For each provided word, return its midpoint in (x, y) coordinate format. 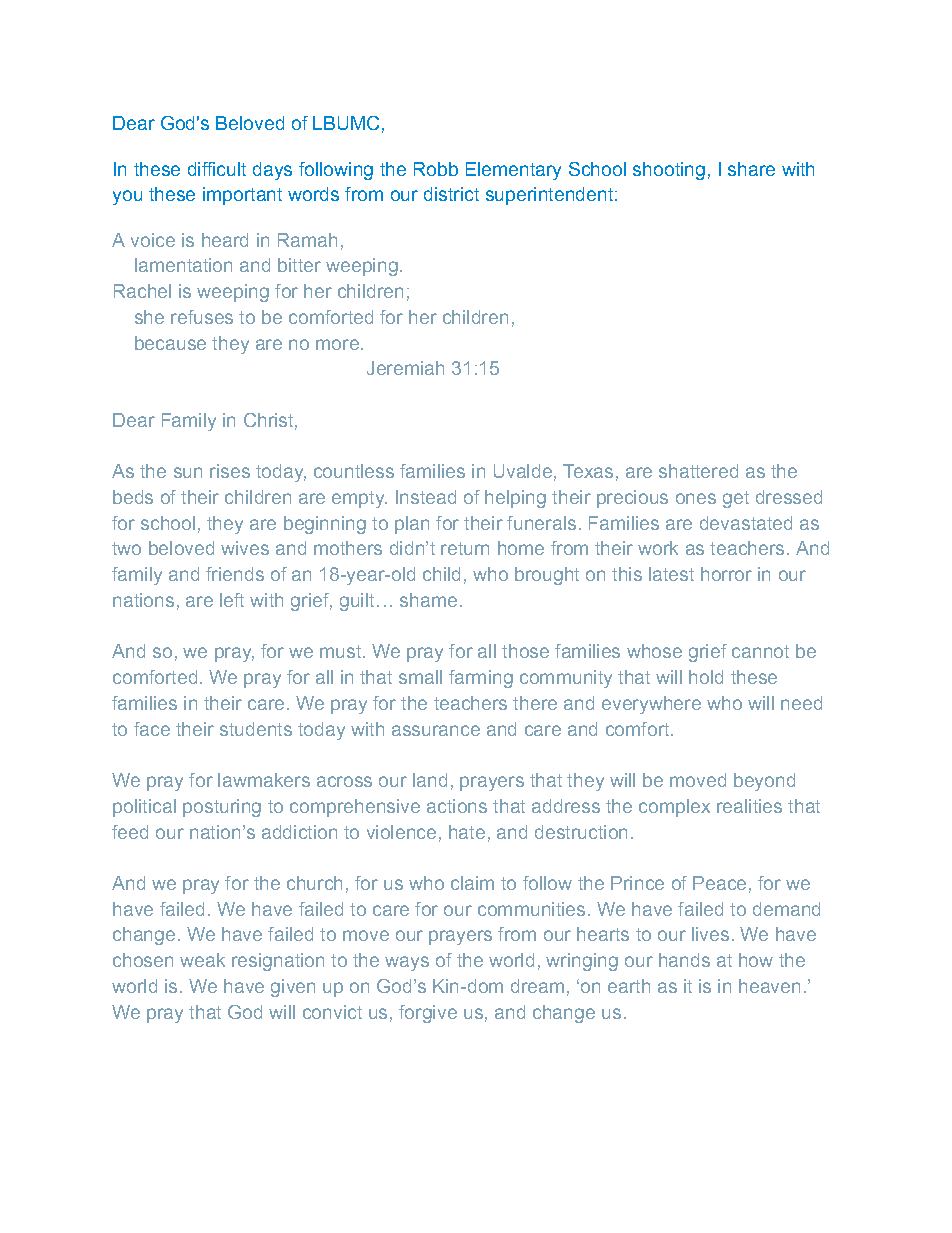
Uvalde (523, 471)
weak (202, 960)
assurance (436, 730)
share (751, 169)
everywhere (651, 705)
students (256, 729)
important (242, 196)
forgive (428, 1014)
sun (188, 472)
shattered (698, 471)
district (451, 194)
